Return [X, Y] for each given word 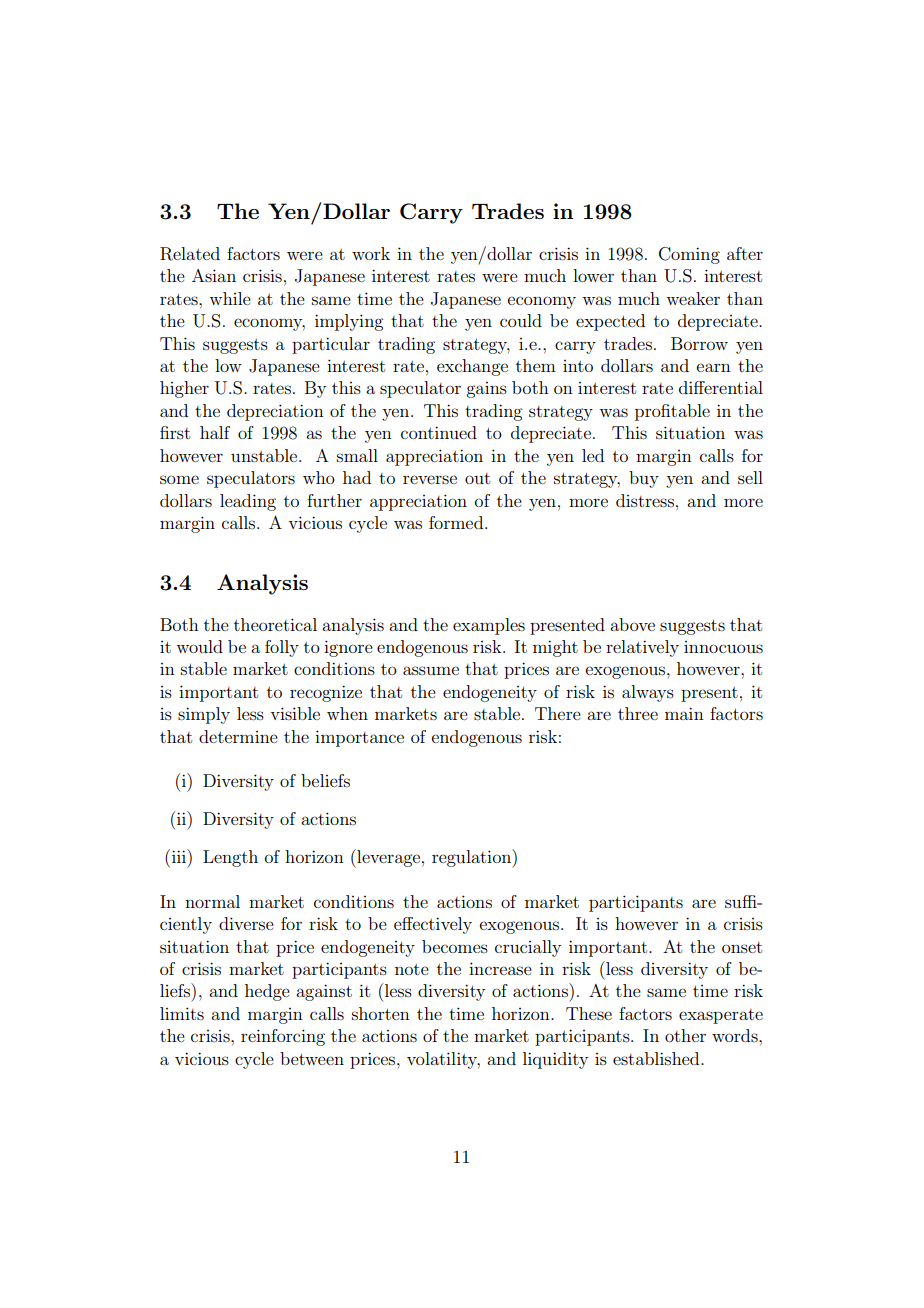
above [632, 624]
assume [431, 670]
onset [742, 947]
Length [230, 858]
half [215, 432]
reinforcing [283, 1037]
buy [644, 479]
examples [489, 626]
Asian [214, 275]
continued [439, 432]
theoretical [275, 624]
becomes [455, 946]
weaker [693, 298]
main [684, 713]
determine [238, 736]
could [521, 320]
